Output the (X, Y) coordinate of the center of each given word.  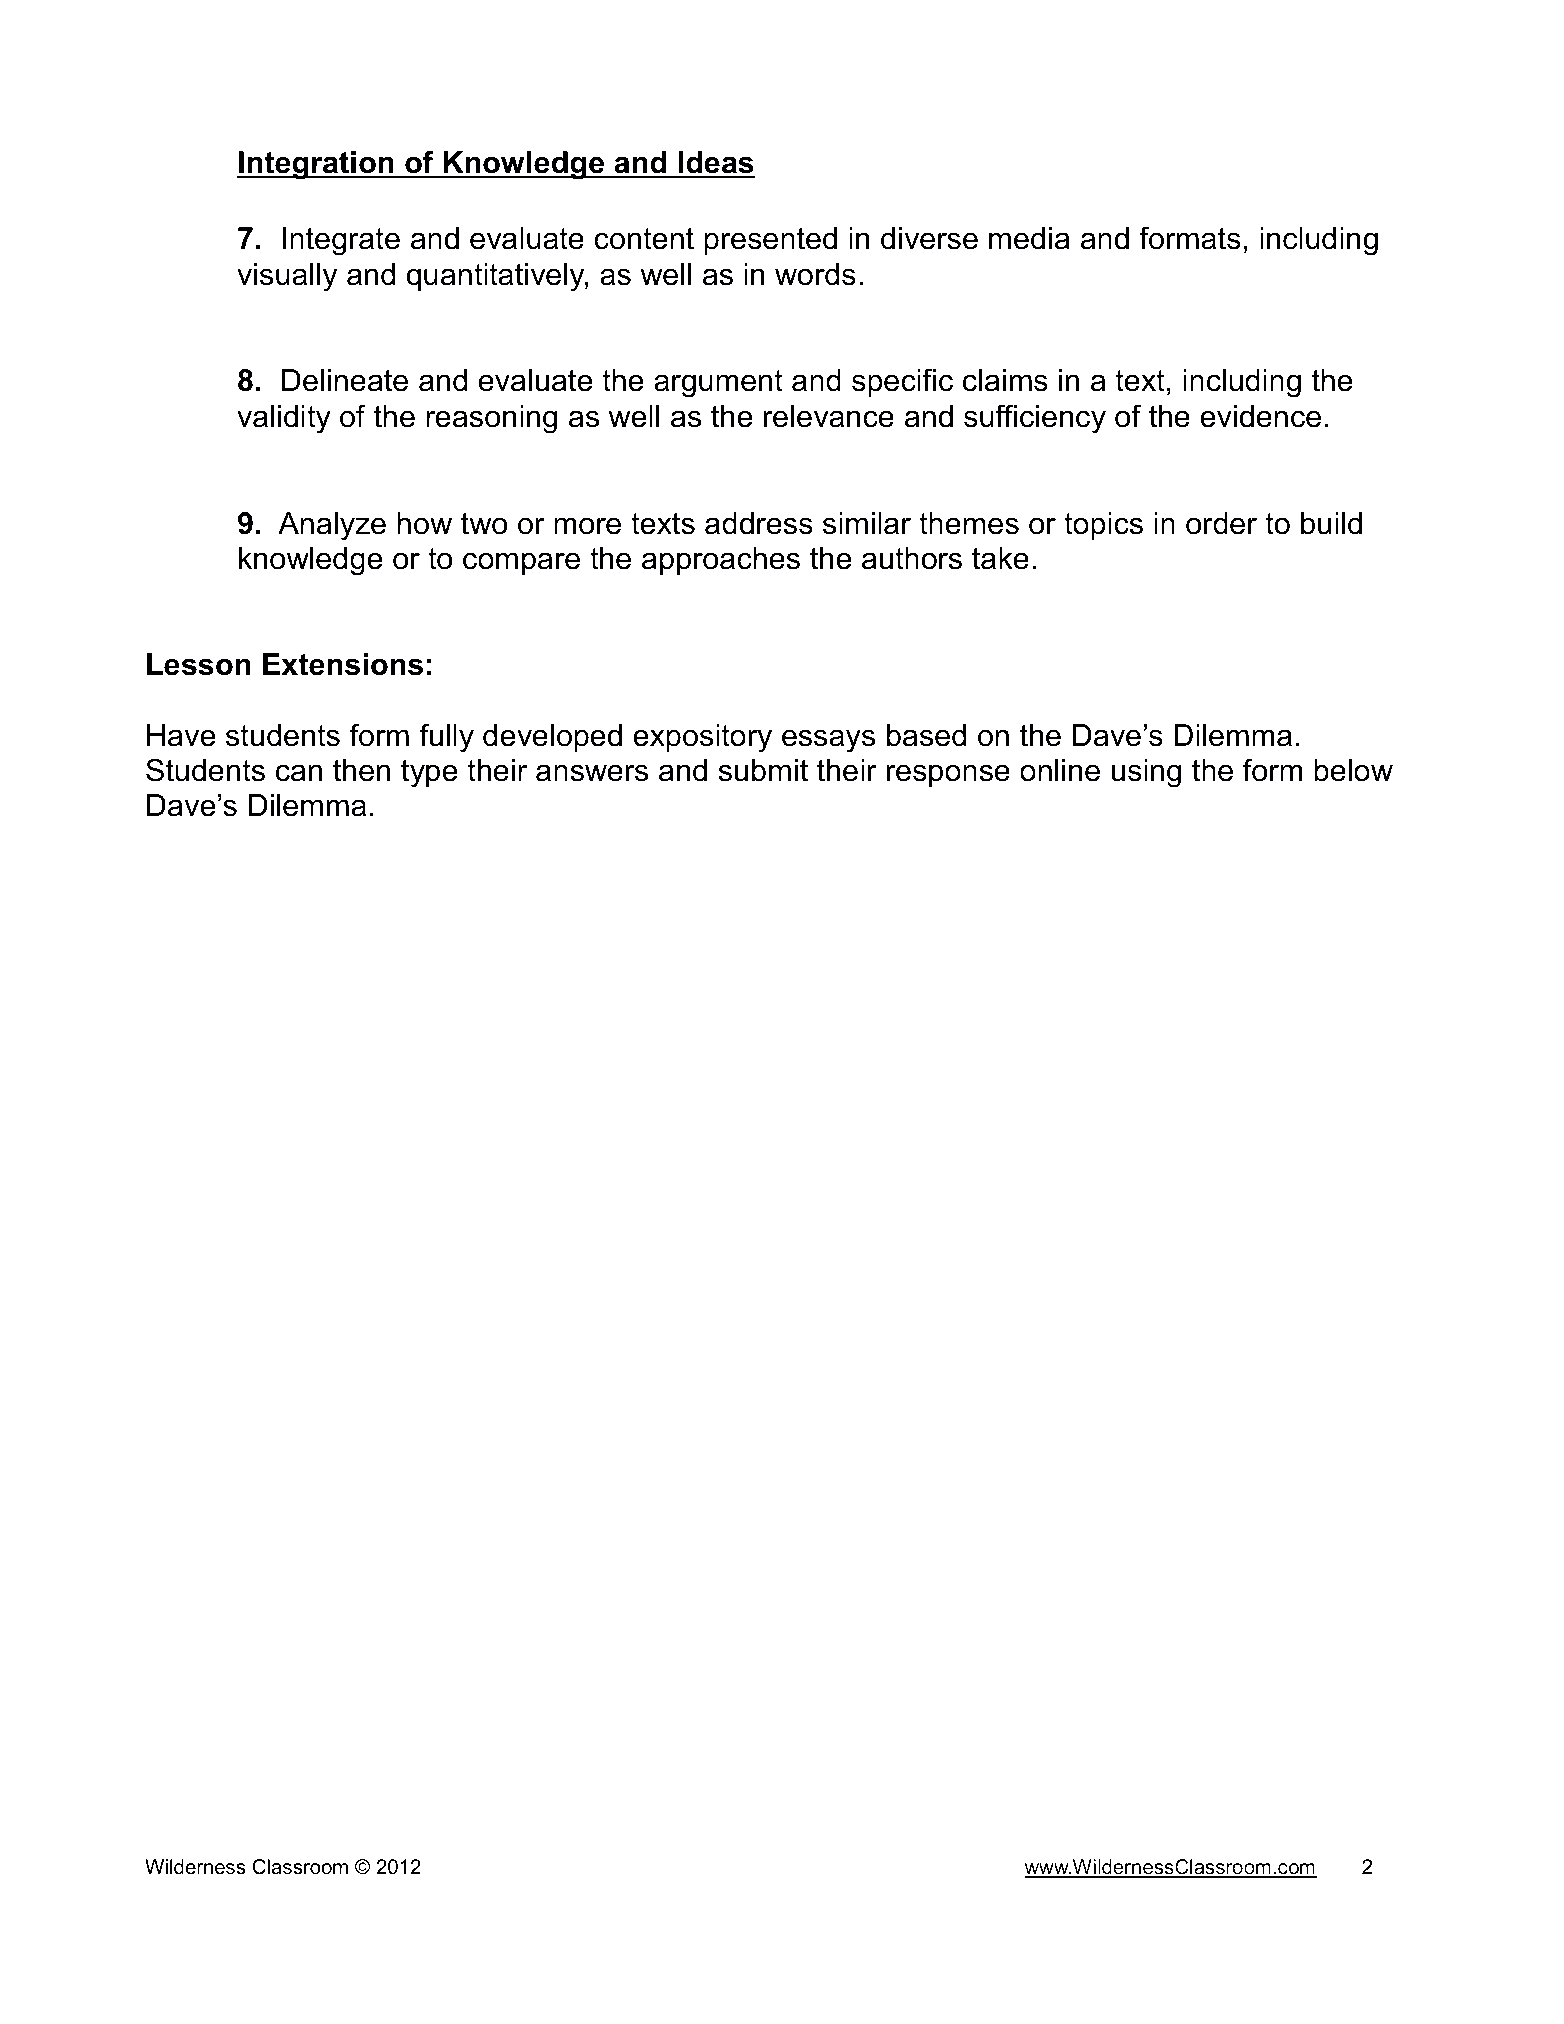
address (759, 523)
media (1029, 238)
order (1221, 523)
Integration (316, 165)
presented (770, 241)
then (361, 770)
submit (763, 770)
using (1146, 773)
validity (284, 419)
